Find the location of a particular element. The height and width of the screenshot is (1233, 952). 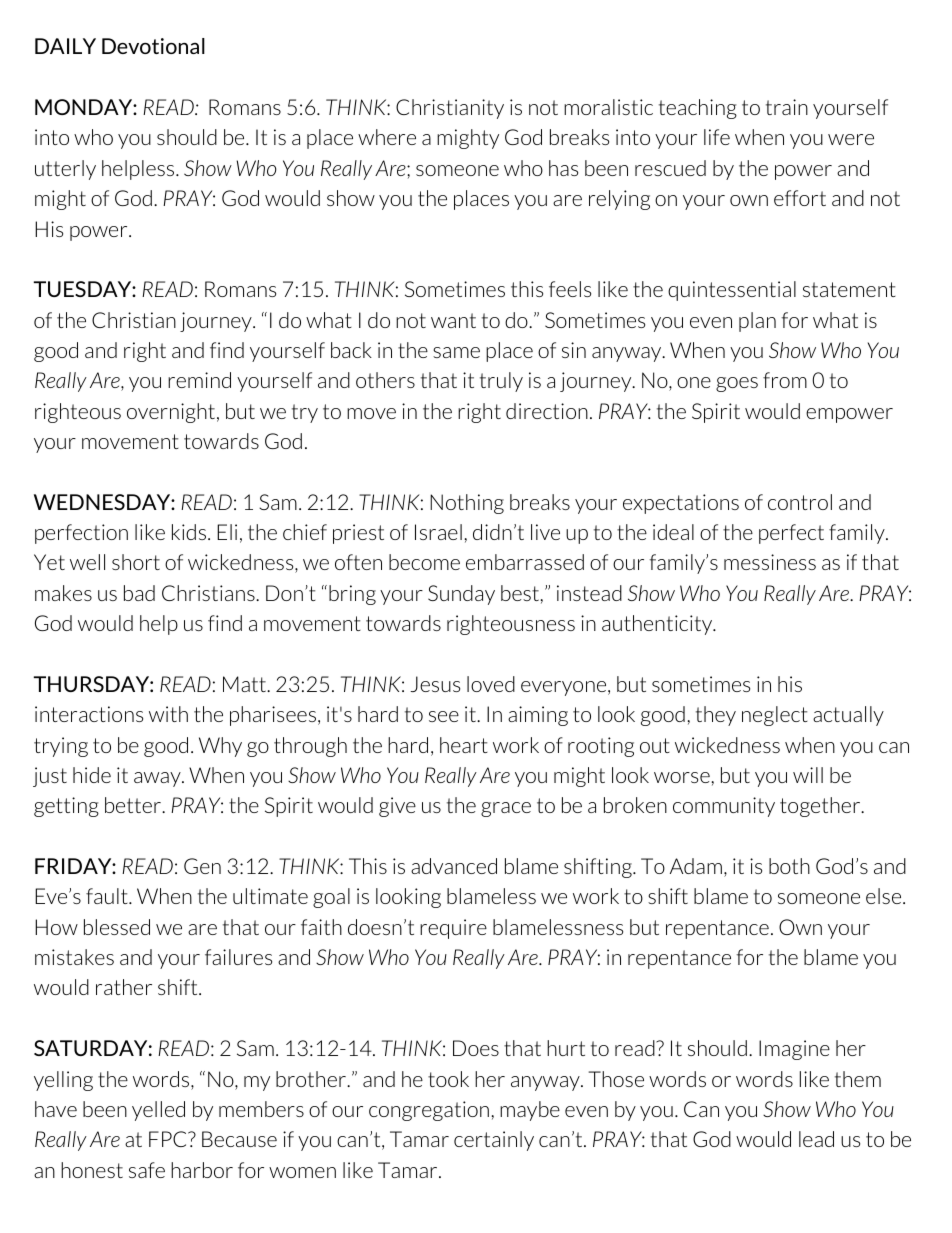

away is located at coordinates (158, 779).
